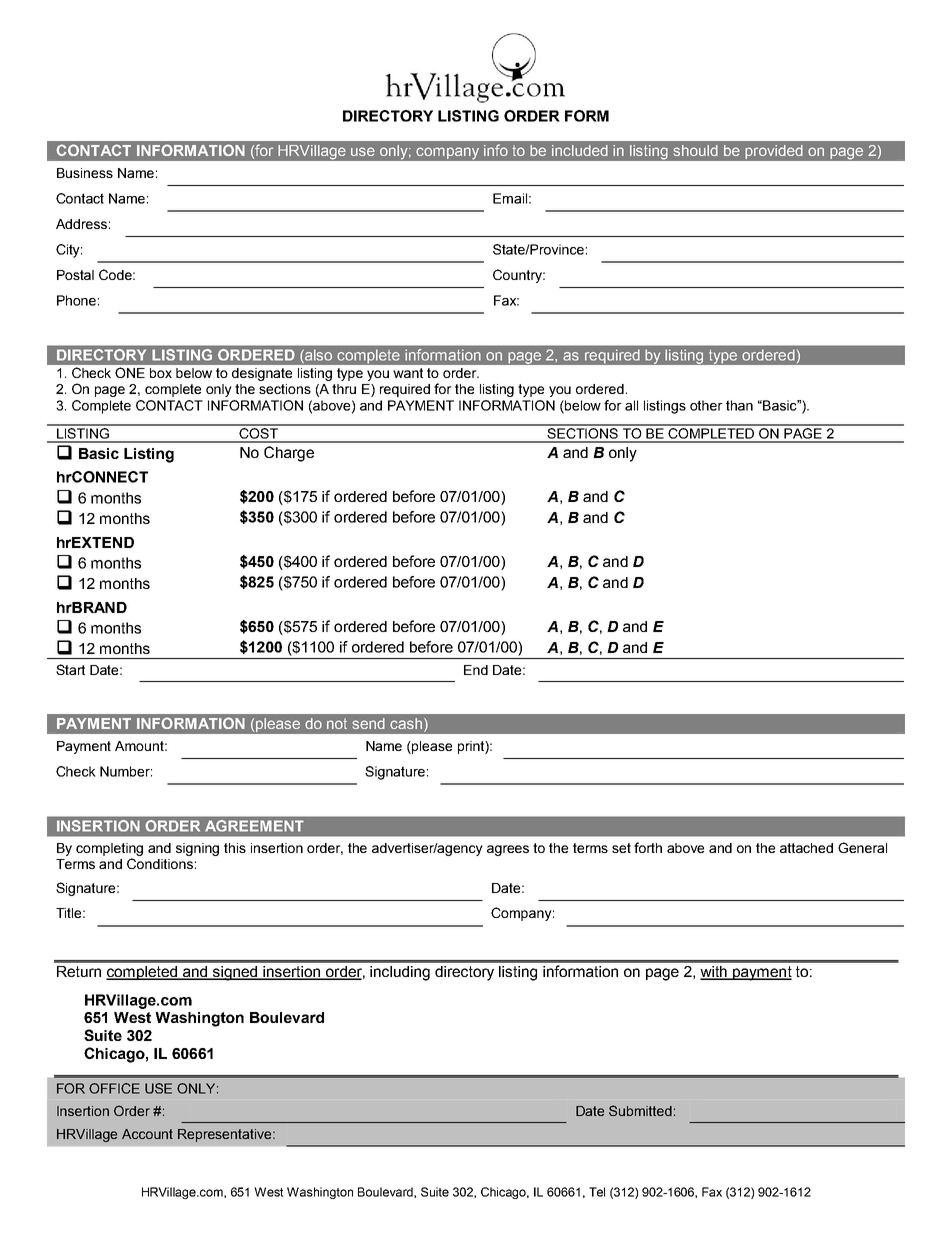  I want to click on signing, so click(197, 849).
